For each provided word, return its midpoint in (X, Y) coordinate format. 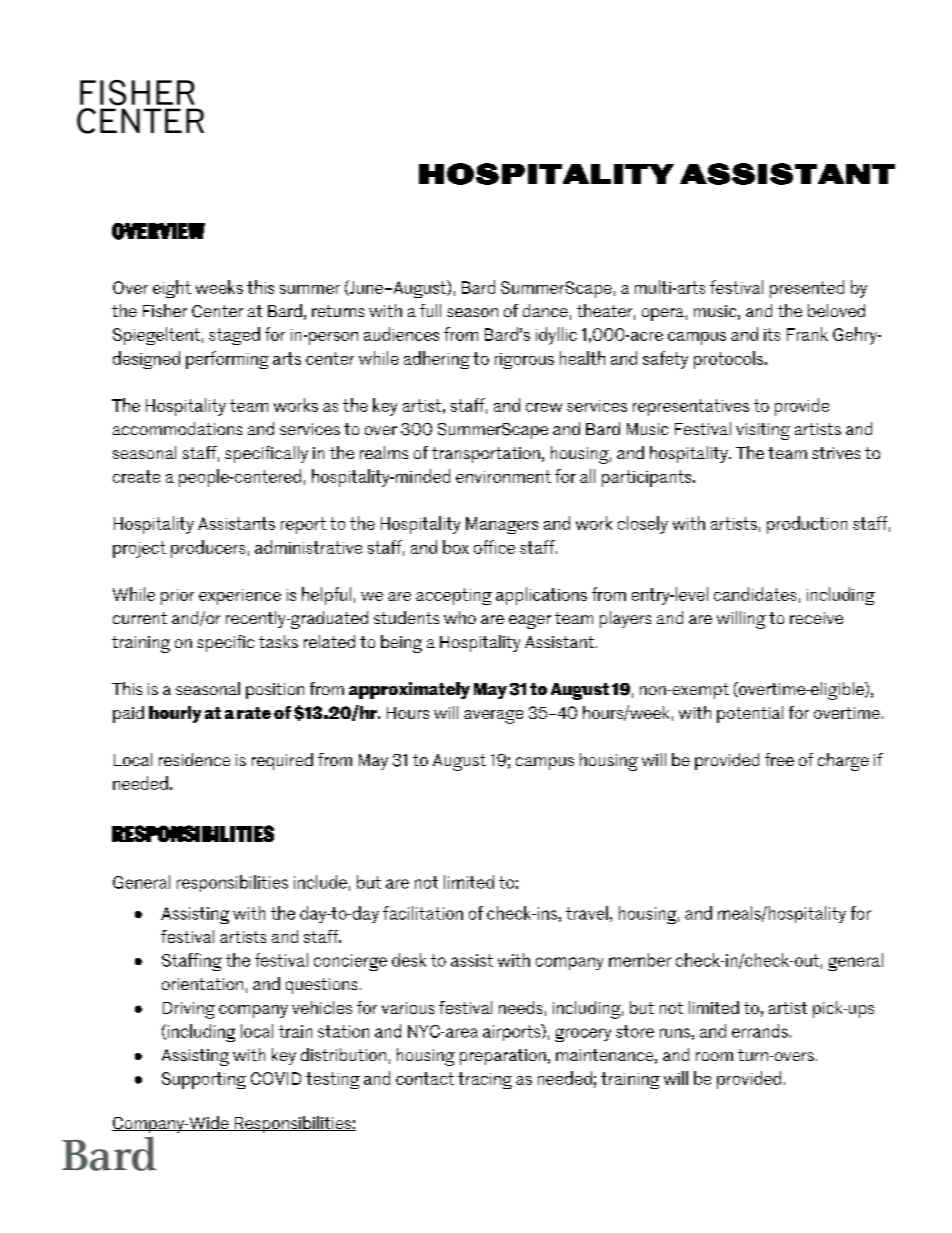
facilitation (423, 913)
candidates (755, 594)
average (493, 717)
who (460, 617)
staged (234, 336)
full (430, 310)
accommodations (177, 428)
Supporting (204, 1080)
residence (194, 759)
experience (240, 597)
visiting (763, 431)
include (320, 882)
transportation (486, 455)
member (640, 960)
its (772, 334)
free (779, 759)
